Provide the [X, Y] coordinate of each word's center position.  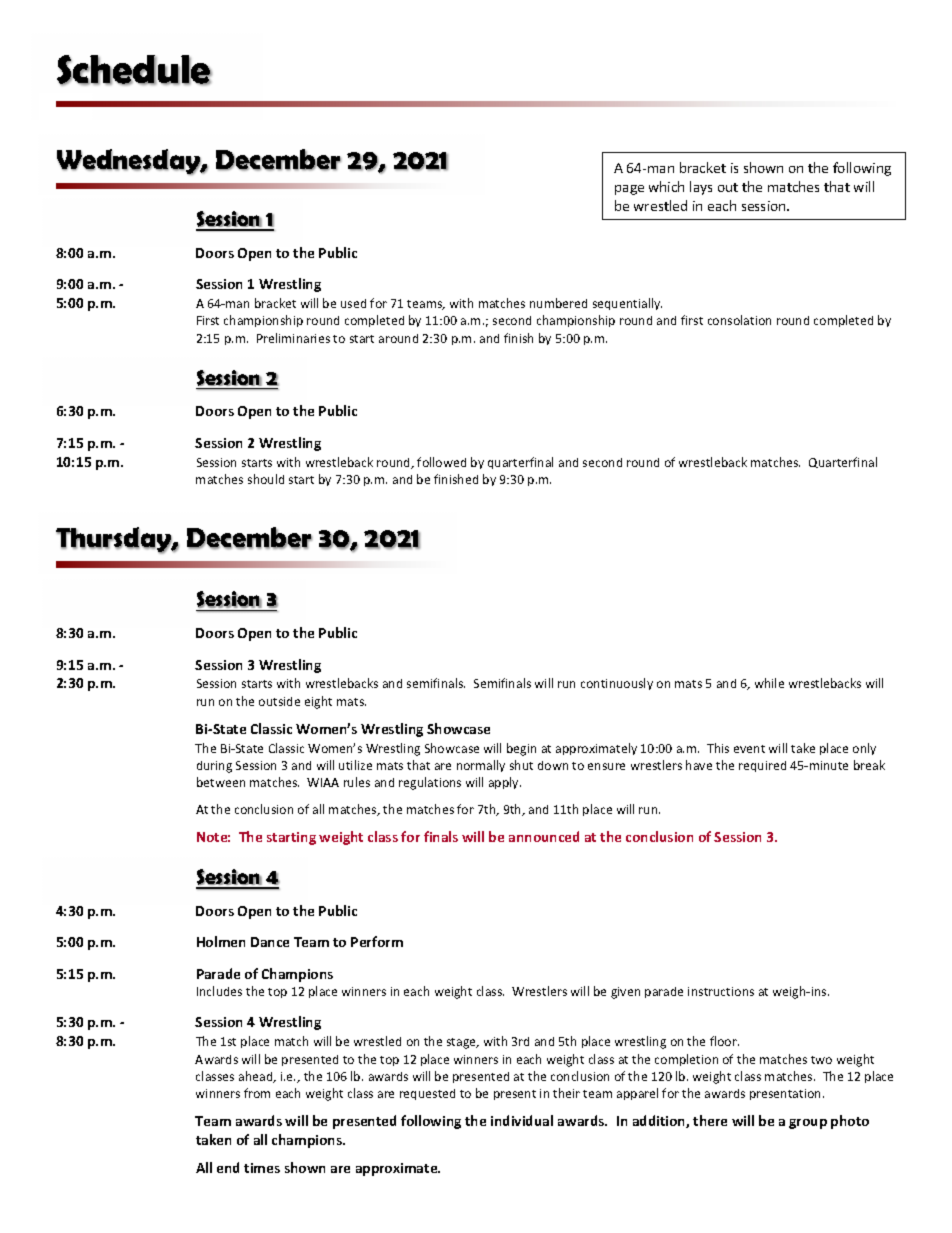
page [629, 190]
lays [701, 188]
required [762, 766]
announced [544, 836]
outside [279, 701]
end [228, 1167]
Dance [270, 942]
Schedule [134, 70]
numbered [558, 303]
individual [522, 1120]
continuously [617, 684]
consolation [739, 320]
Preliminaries [293, 338]
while [769, 683]
